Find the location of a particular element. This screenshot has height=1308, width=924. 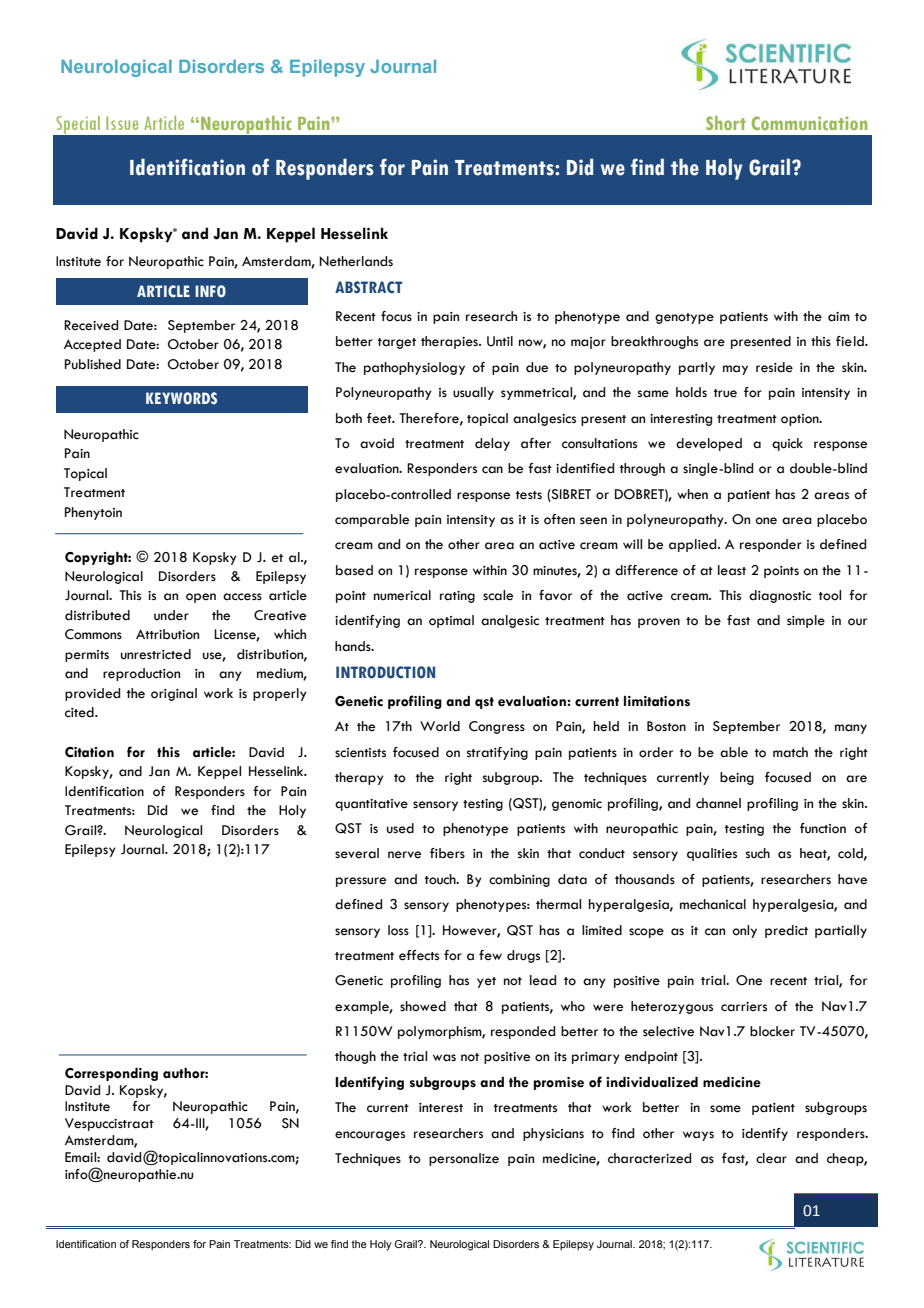

simple is located at coordinates (806, 621).
